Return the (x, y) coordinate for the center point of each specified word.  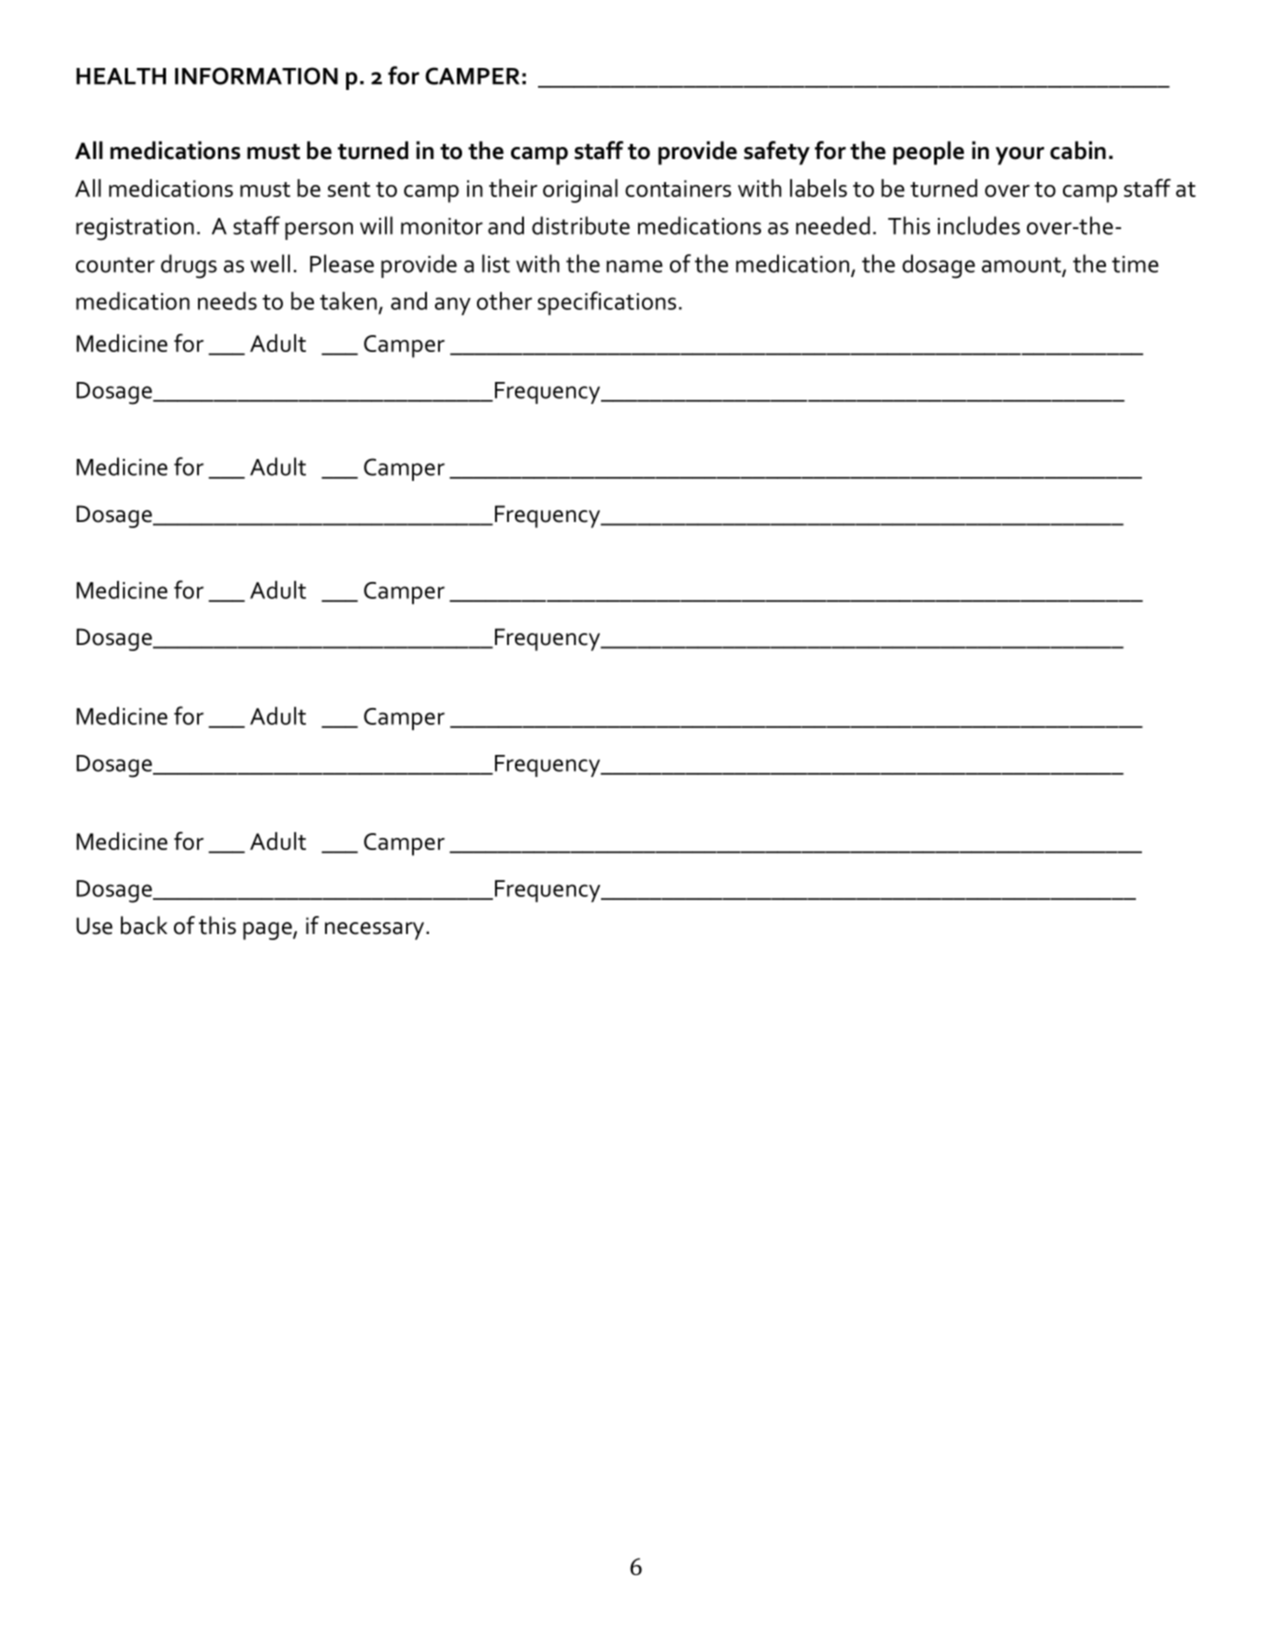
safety (777, 153)
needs (227, 301)
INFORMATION (256, 76)
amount (1022, 266)
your (1020, 156)
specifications (607, 303)
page (268, 931)
